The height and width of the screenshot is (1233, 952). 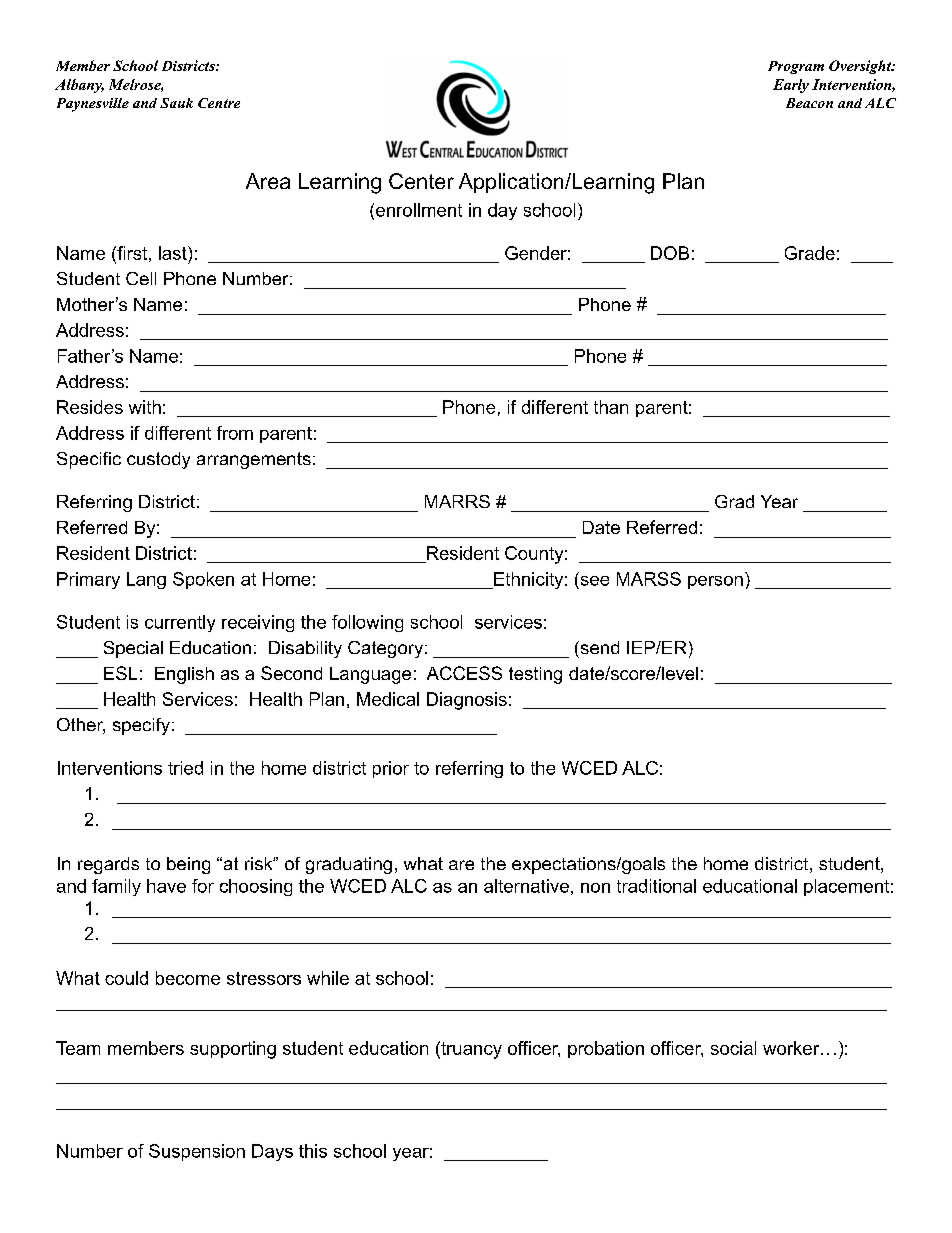 I want to click on ACCESS, so click(x=464, y=673).
